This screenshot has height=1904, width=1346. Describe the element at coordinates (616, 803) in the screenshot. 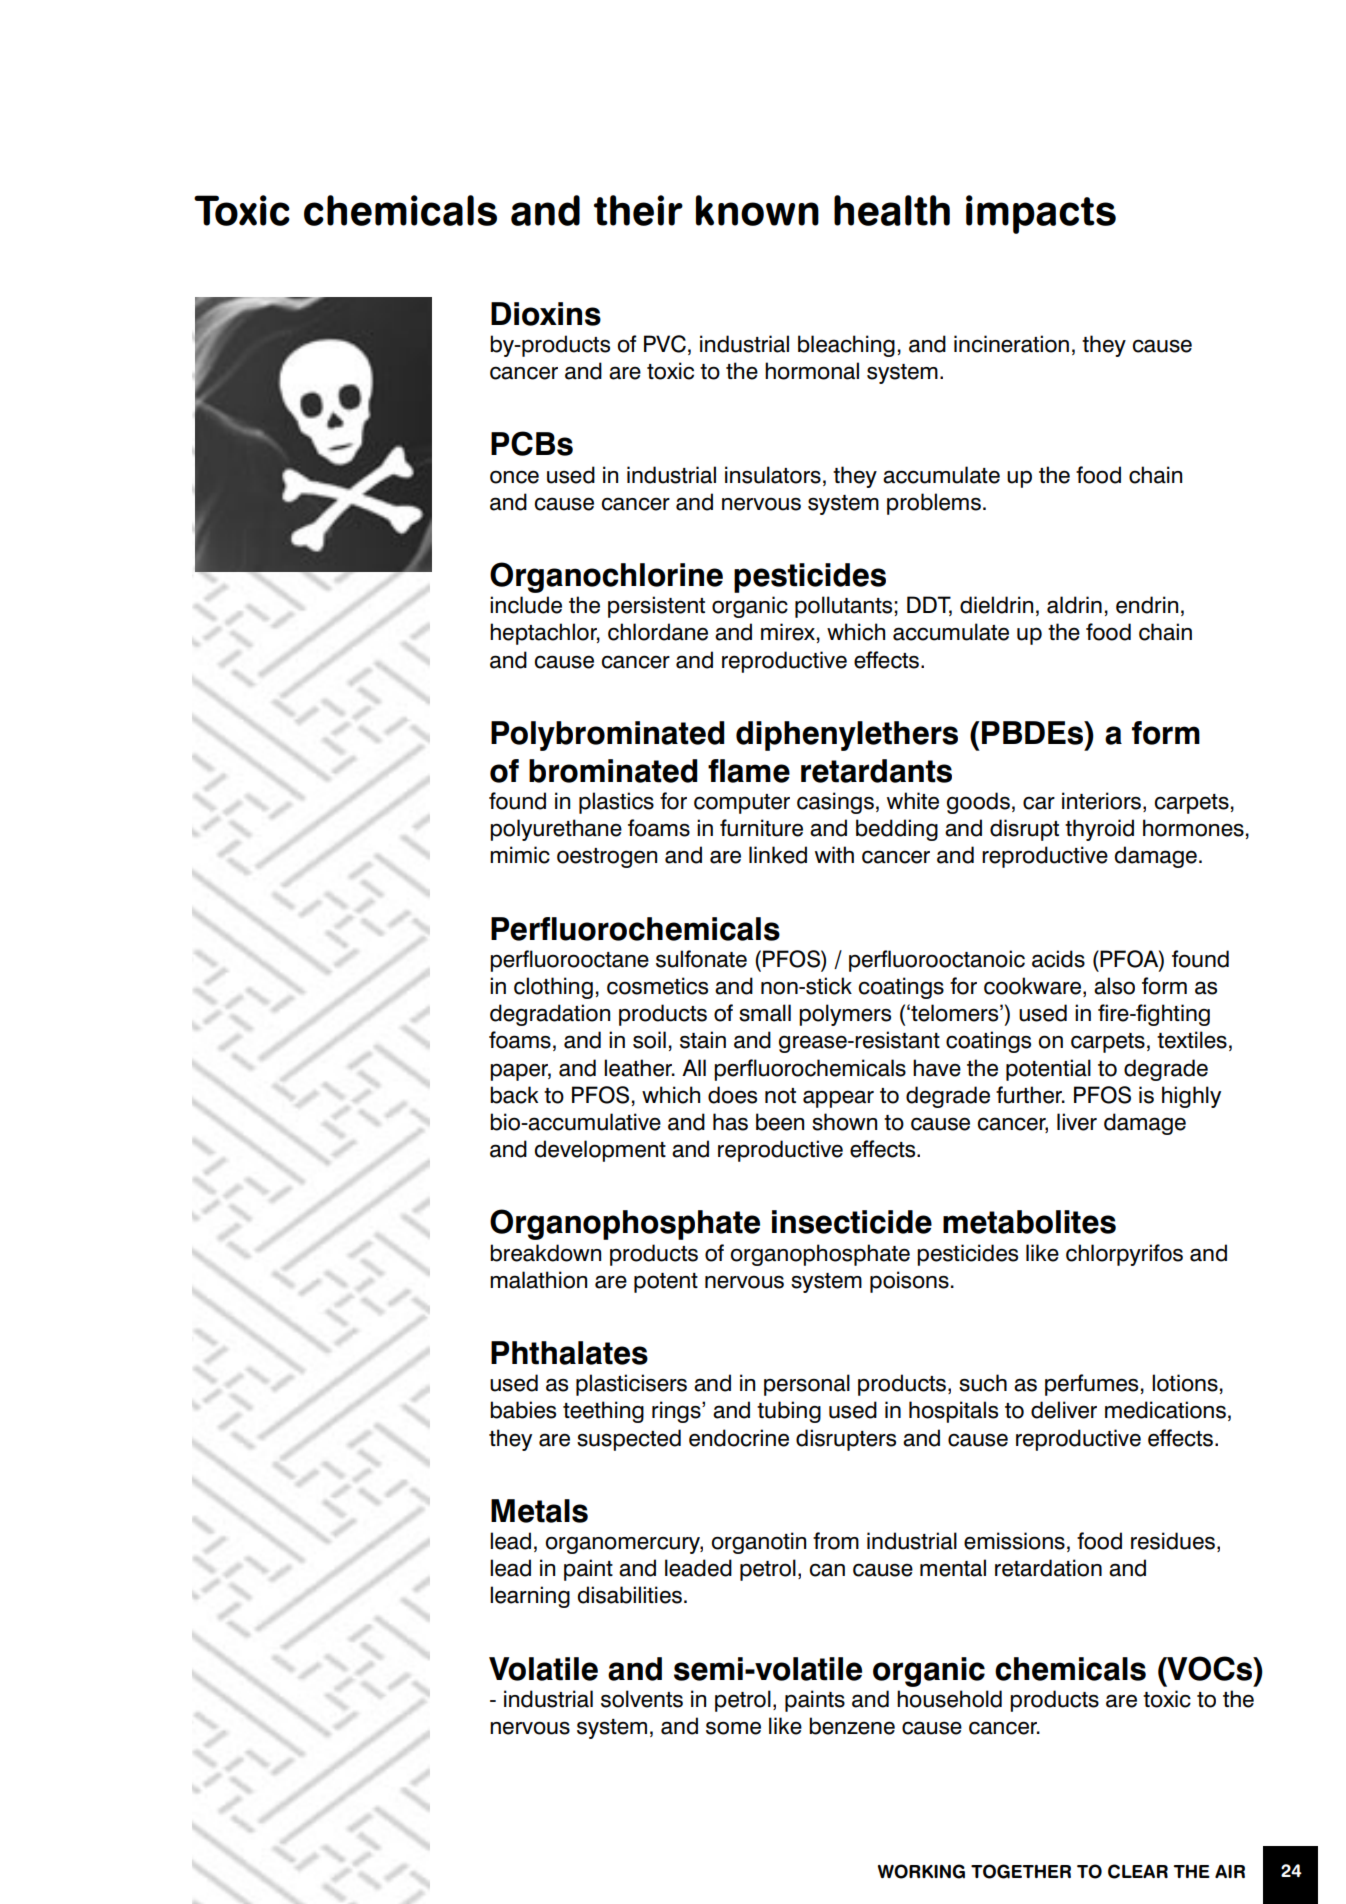

I see `plastics` at that location.
